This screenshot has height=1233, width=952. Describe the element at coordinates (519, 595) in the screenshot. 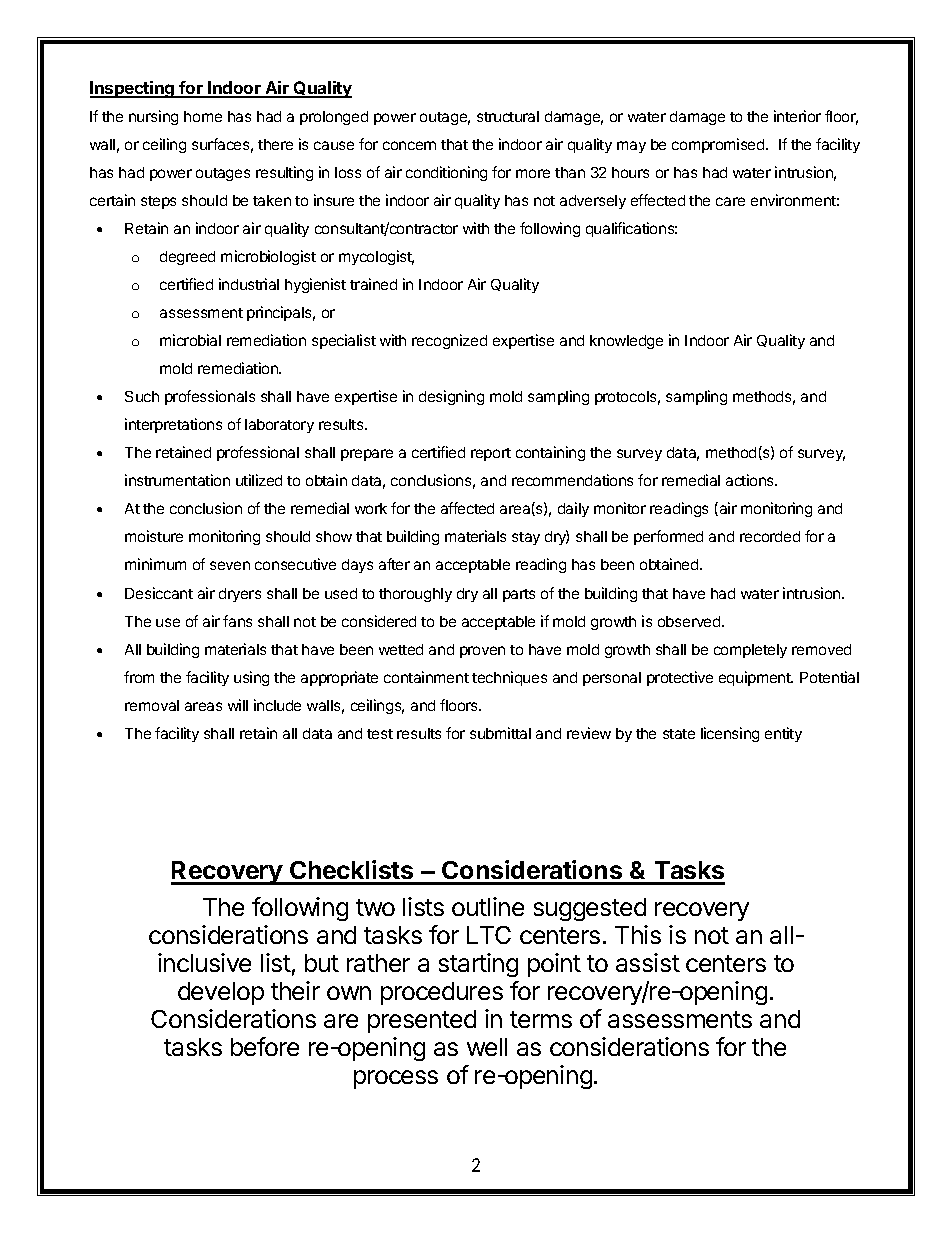

I see `parts` at that location.
